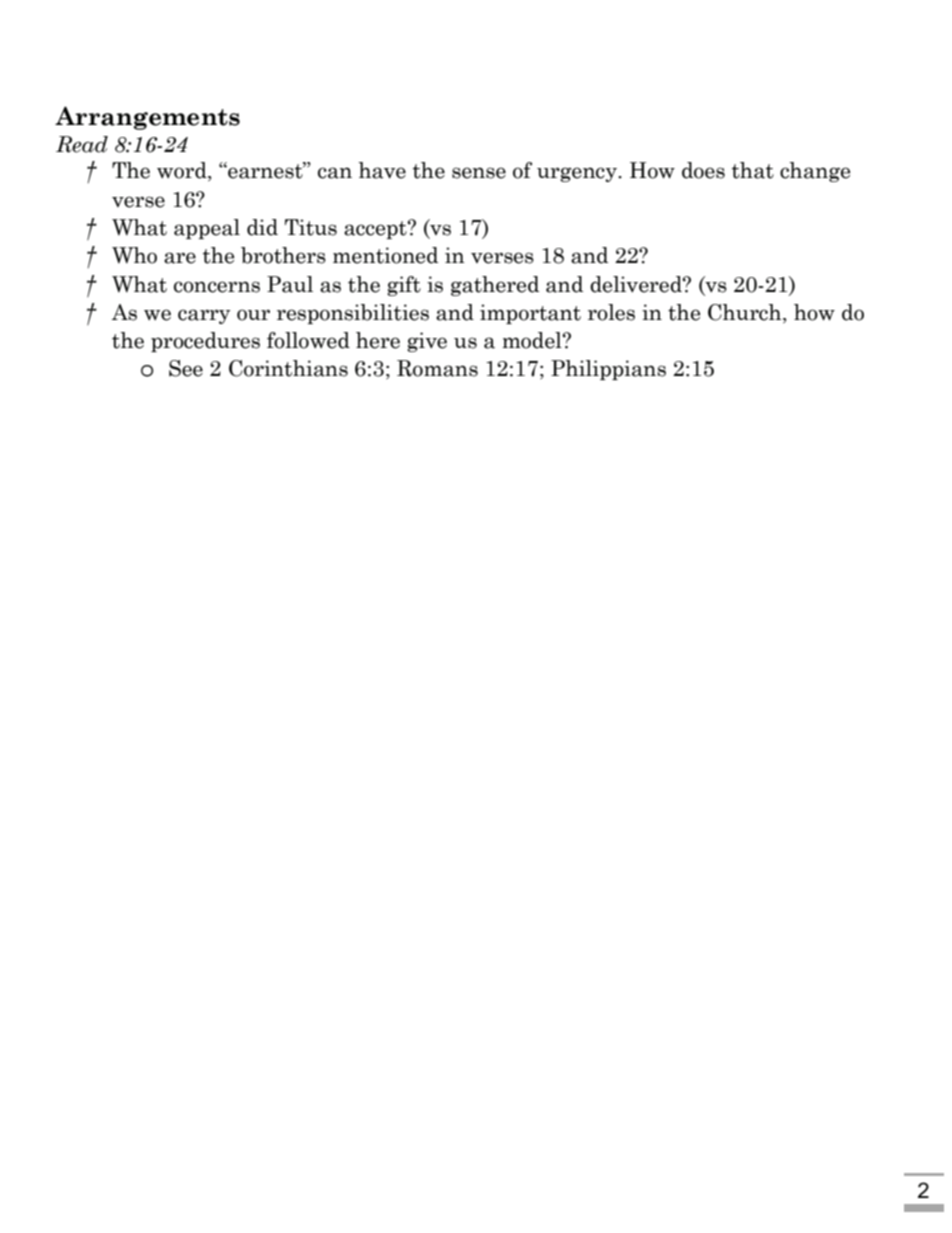 Image resolution: width=952 pixels, height=1233 pixels. I want to click on sense, so click(479, 173).
